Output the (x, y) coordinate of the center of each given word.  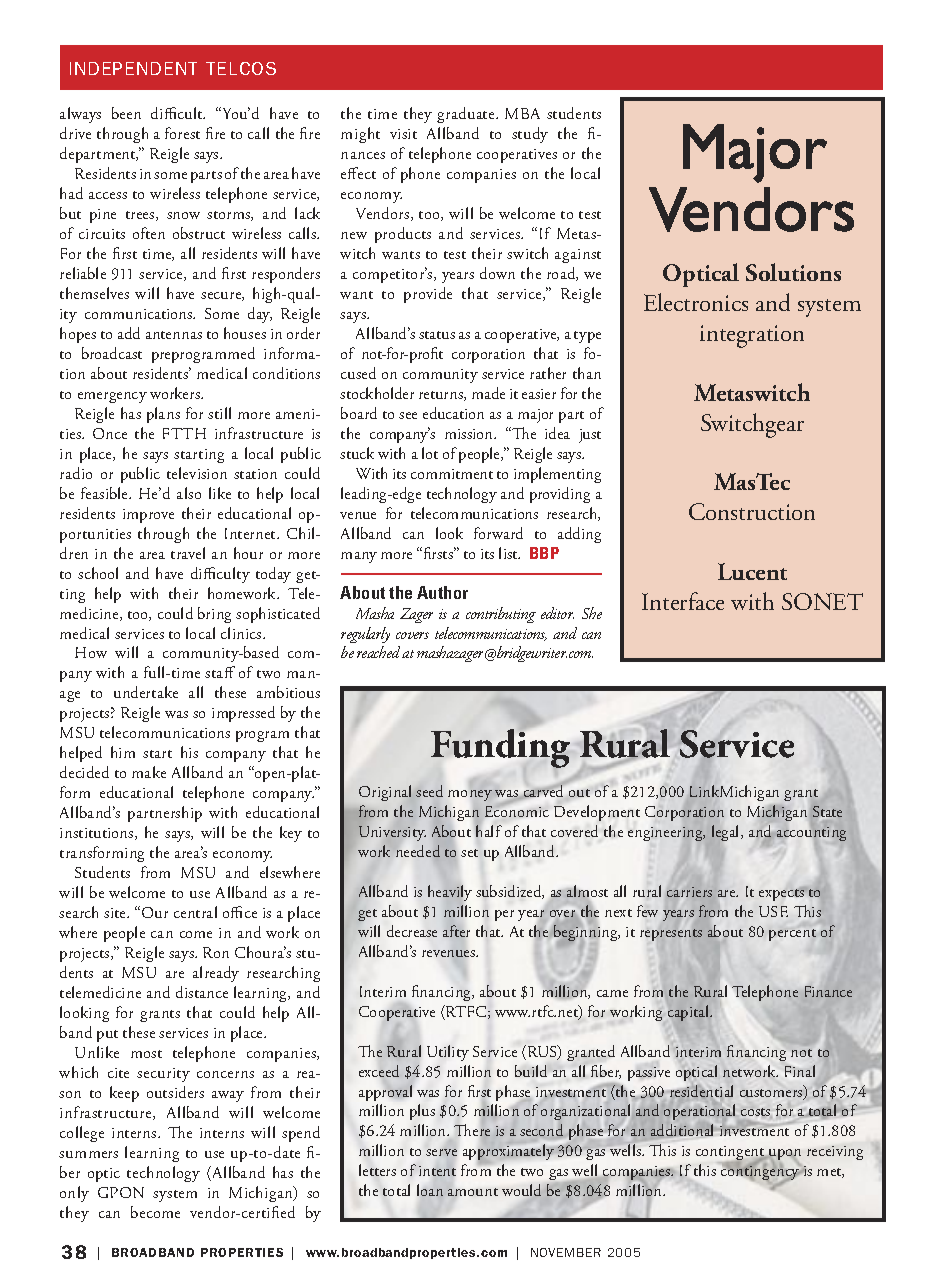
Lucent (752, 571)
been (126, 113)
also (189, 493)
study (530, 135)
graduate (467, 115)
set (469, 853)
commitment (452, 474)
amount (473, 1192)
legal (727, 833)
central (195, 912)
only (74, 1194)
